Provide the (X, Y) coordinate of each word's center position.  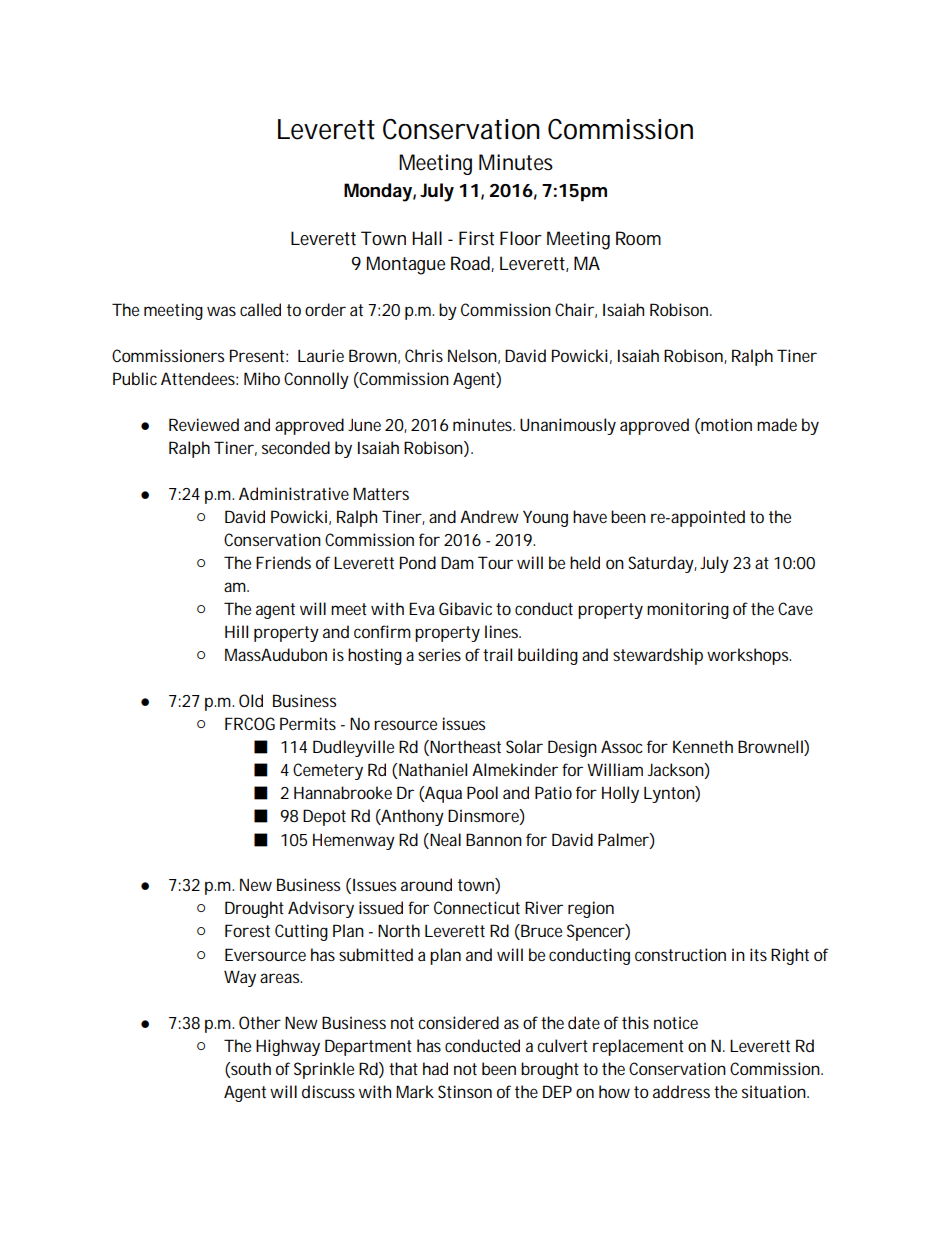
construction (680, 954)
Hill (236, 631)
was (221, 311)
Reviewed (204, 424)
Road (471, 264)
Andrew (489, 516)
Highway (288, 1047)
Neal (444, 839)
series (439, 654)
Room (638, 238)
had (435, 1068)
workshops (749, 656)
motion (725, 424)
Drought (254, 909)
